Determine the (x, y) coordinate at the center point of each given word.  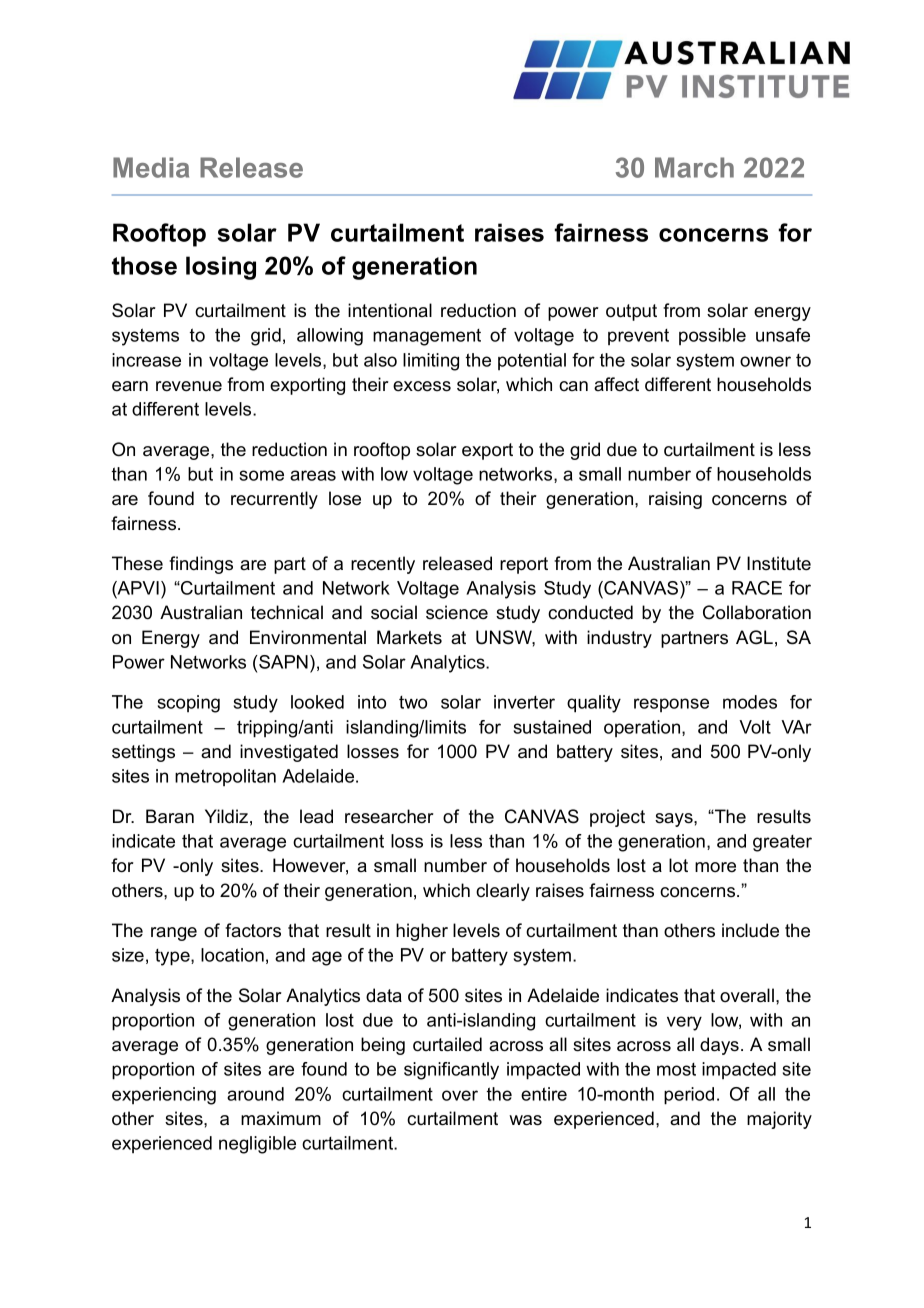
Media (151, 167)
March (694, 167)
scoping (189, 704)
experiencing (164, 1096)
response (671, 705)
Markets (409, 637)
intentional (390, 310)
